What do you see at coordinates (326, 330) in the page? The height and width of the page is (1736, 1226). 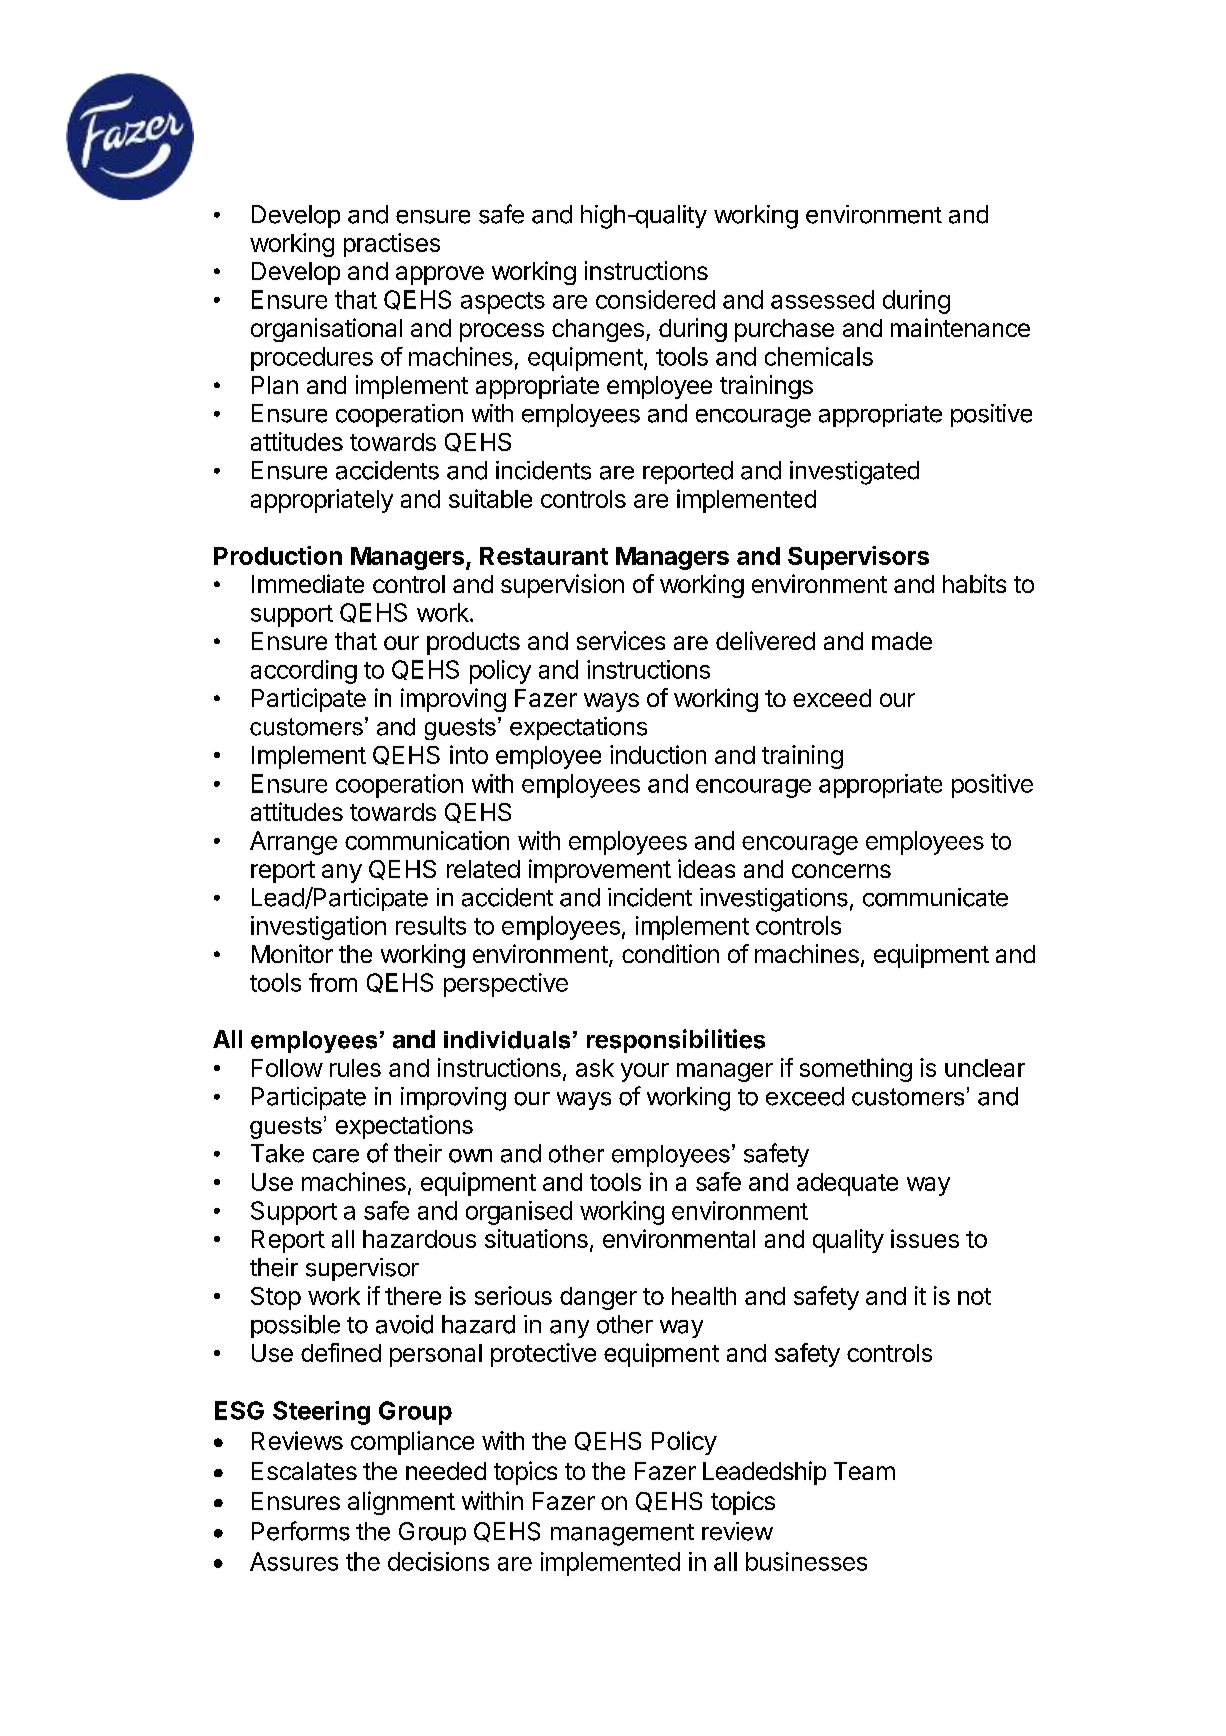 I see `organisational` at bounding box center [326, 330].
